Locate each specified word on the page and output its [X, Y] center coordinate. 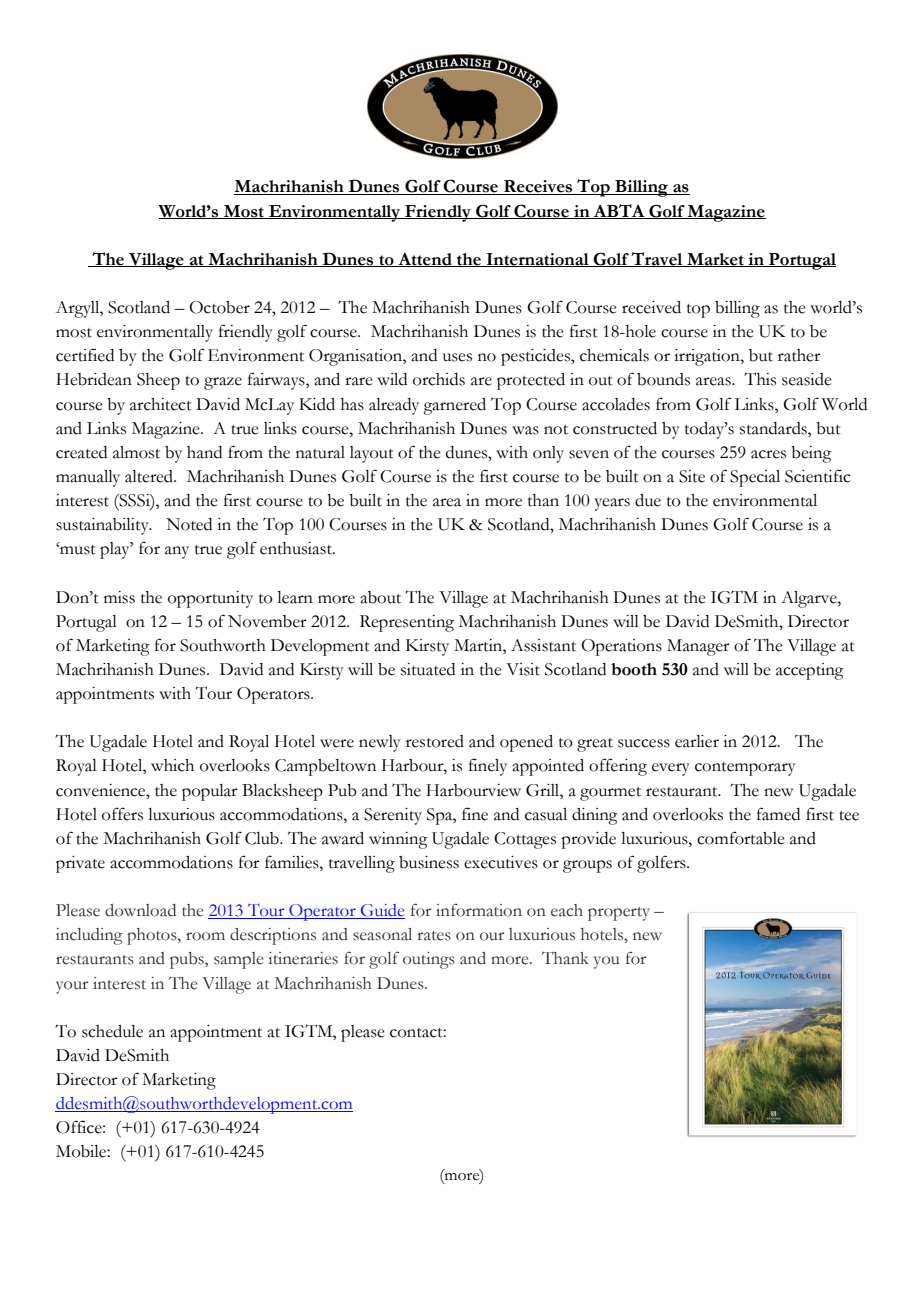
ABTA [619, 211]
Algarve [810, 599]
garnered [454, 406]
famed [778, 814]
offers [122, 814]
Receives [538, 187]
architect [161, 404]
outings [429, 960]
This [760, 379]
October [219, 307]
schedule [112, 1031]
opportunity [210, 599]
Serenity [393, 816]
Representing [407, 623]
